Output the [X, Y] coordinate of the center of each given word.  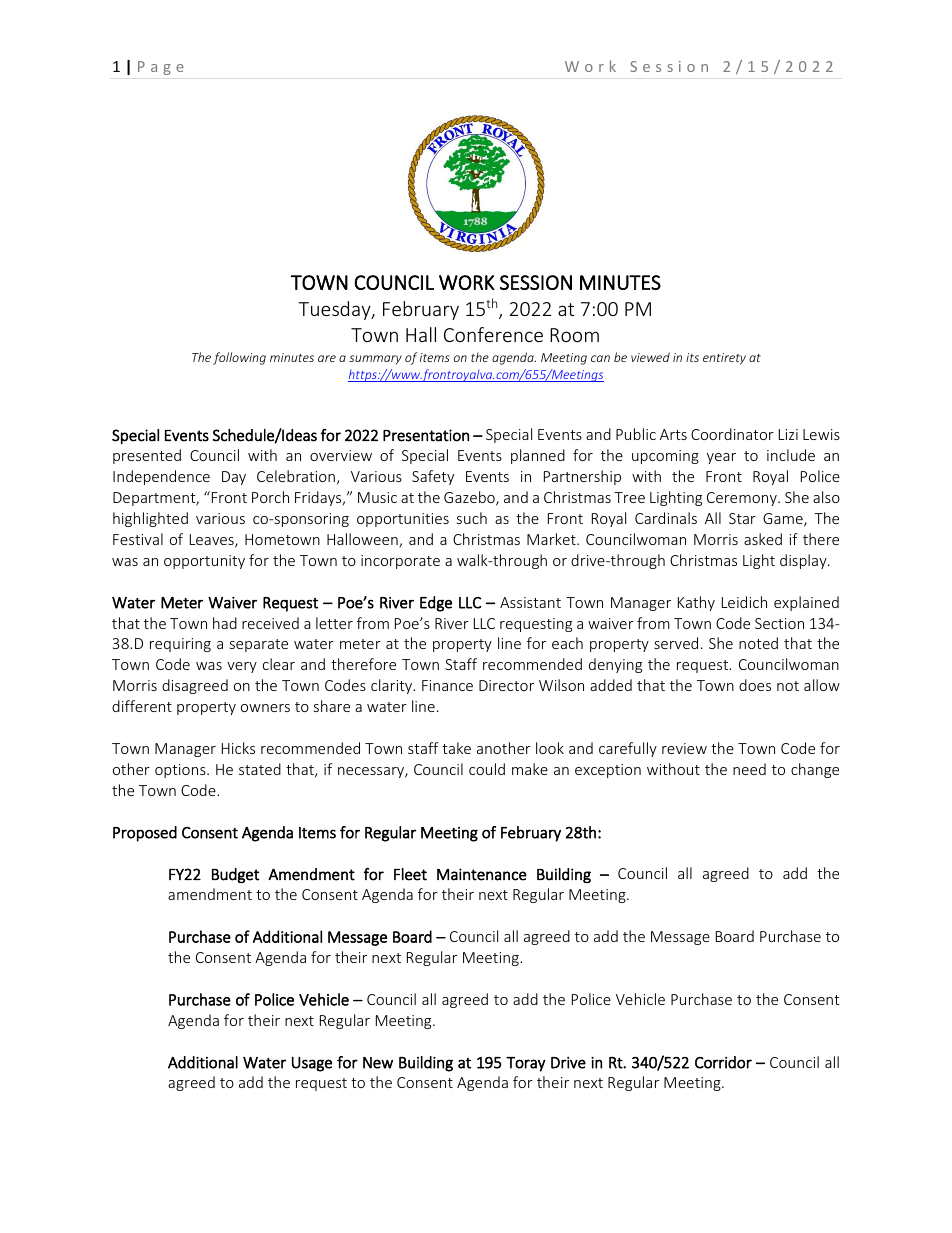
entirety [724, 359]
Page [161, 68]
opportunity [204, 562]
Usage [312, 1064]
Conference [493, 334]
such [472, 518]
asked [763, 539]
